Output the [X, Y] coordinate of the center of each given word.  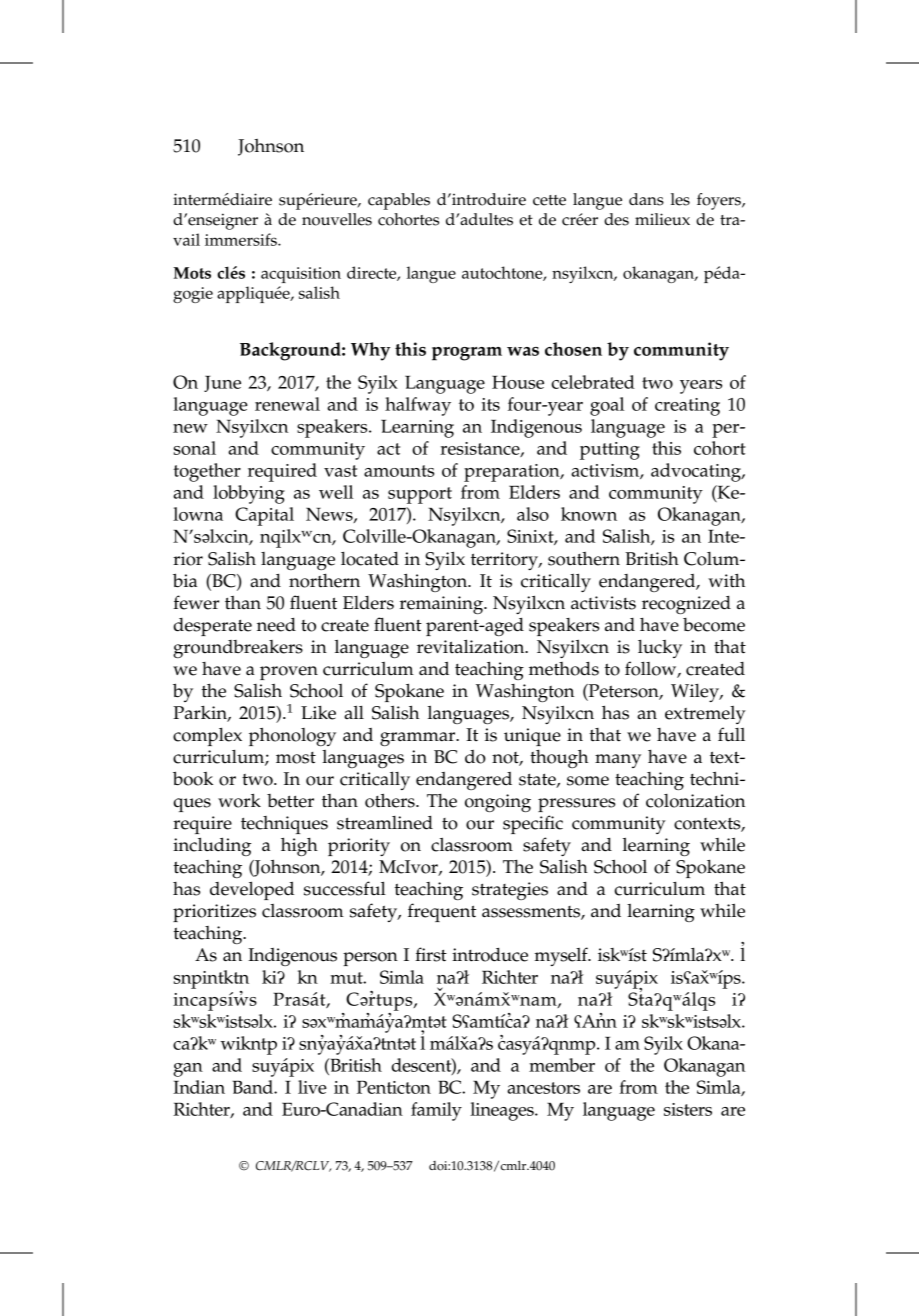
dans [646, 199]
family [436, 1111]
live [312, 1087]
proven [289, 673]
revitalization [472, 646]
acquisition [301, 275]
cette [549, 200]
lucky [660, 648]
